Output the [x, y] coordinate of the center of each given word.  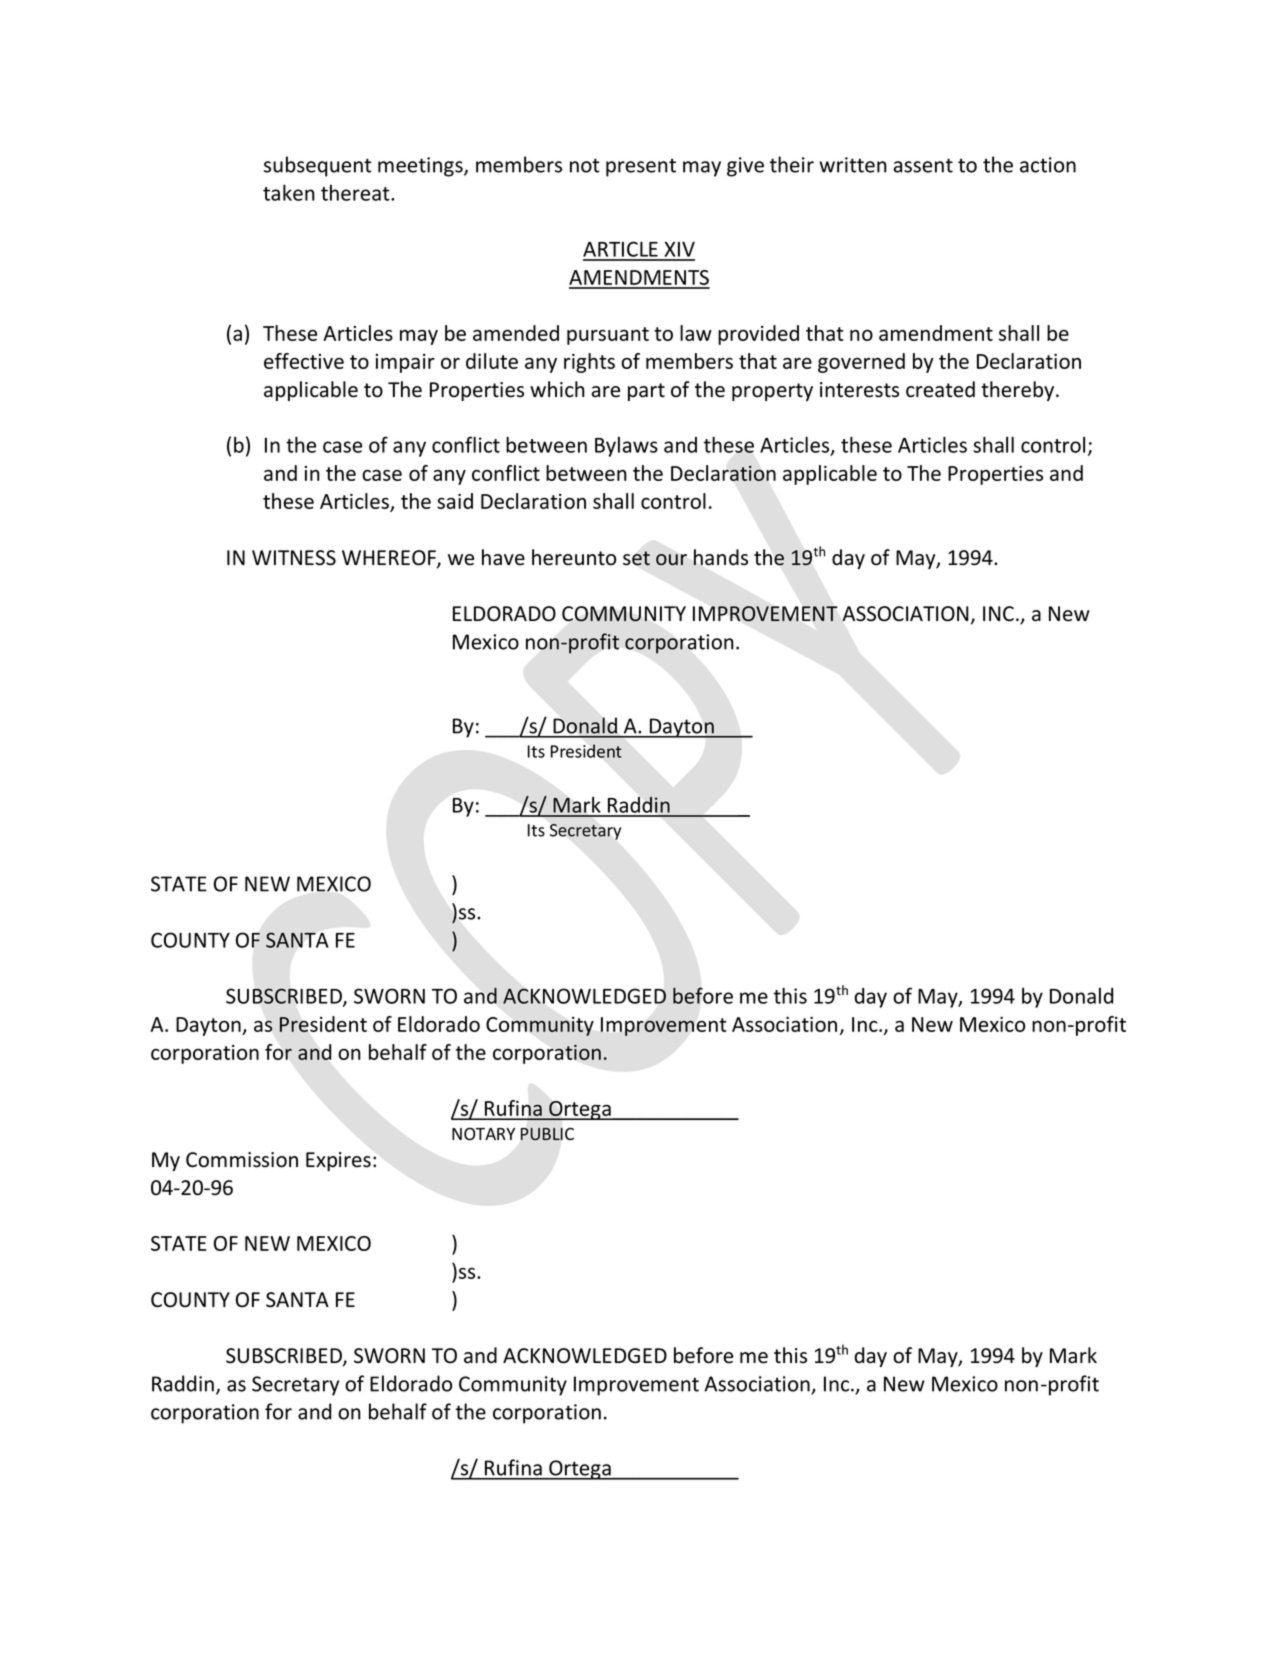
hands [720, 557]
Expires [338, 1161]
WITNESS [294, 558]
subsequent [318, 166]
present [641, 167]
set [636, 558]
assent [923, 165]
